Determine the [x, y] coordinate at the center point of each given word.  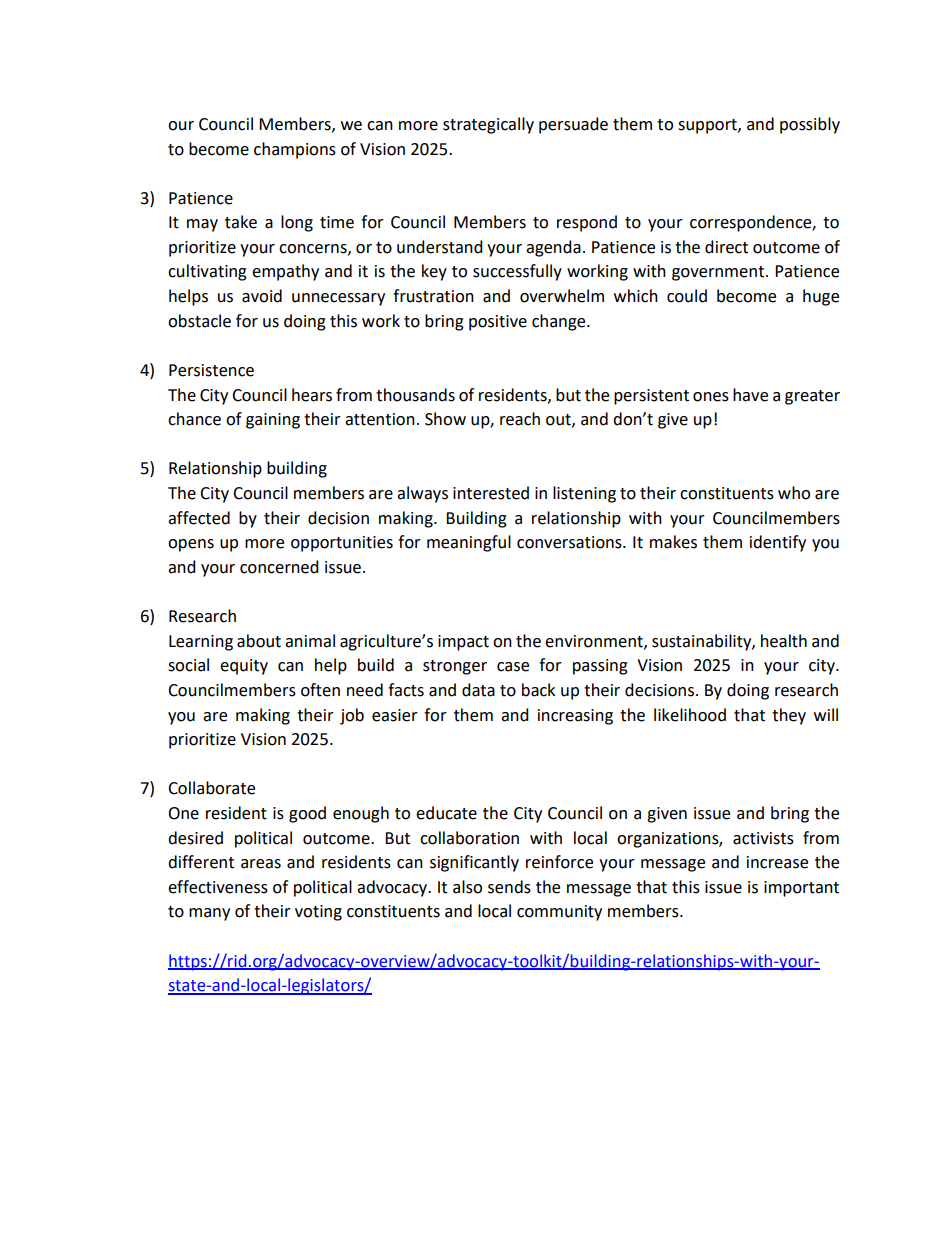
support [708, 126]
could [687, 296]
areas [261, 864]
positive [498, 323]
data [478, 690]
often [320, 690]
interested [491, 493]
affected [199, 518]
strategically [488, 125]
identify [778, 543]
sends [509, 887]
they [789, 716]
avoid [262, 296]
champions [295, 150]
